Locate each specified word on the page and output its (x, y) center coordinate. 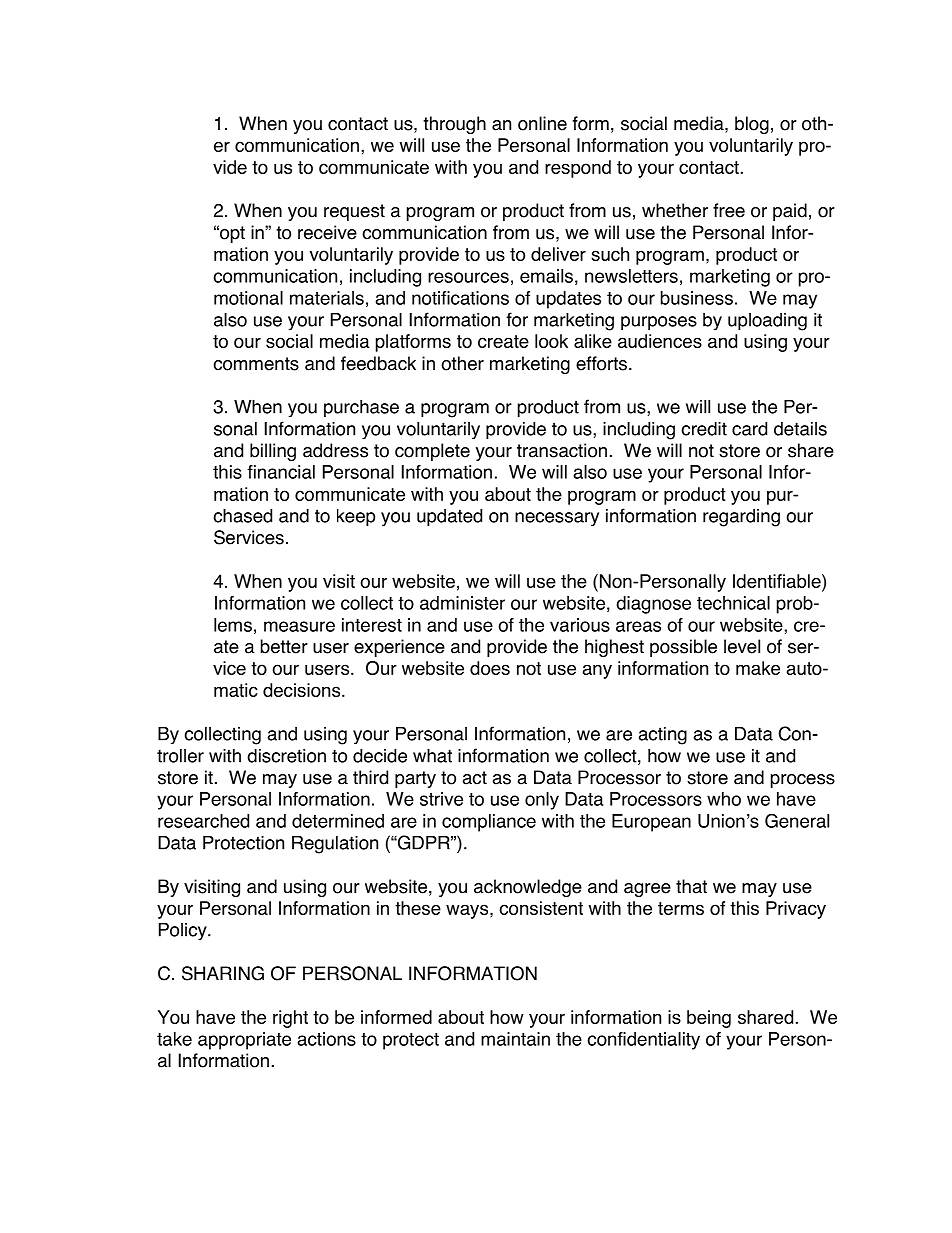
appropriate (244, 1041)
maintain (515, 1039)
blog (752, 125)
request (354, 212)
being (709, 1019)
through (454, 125)
